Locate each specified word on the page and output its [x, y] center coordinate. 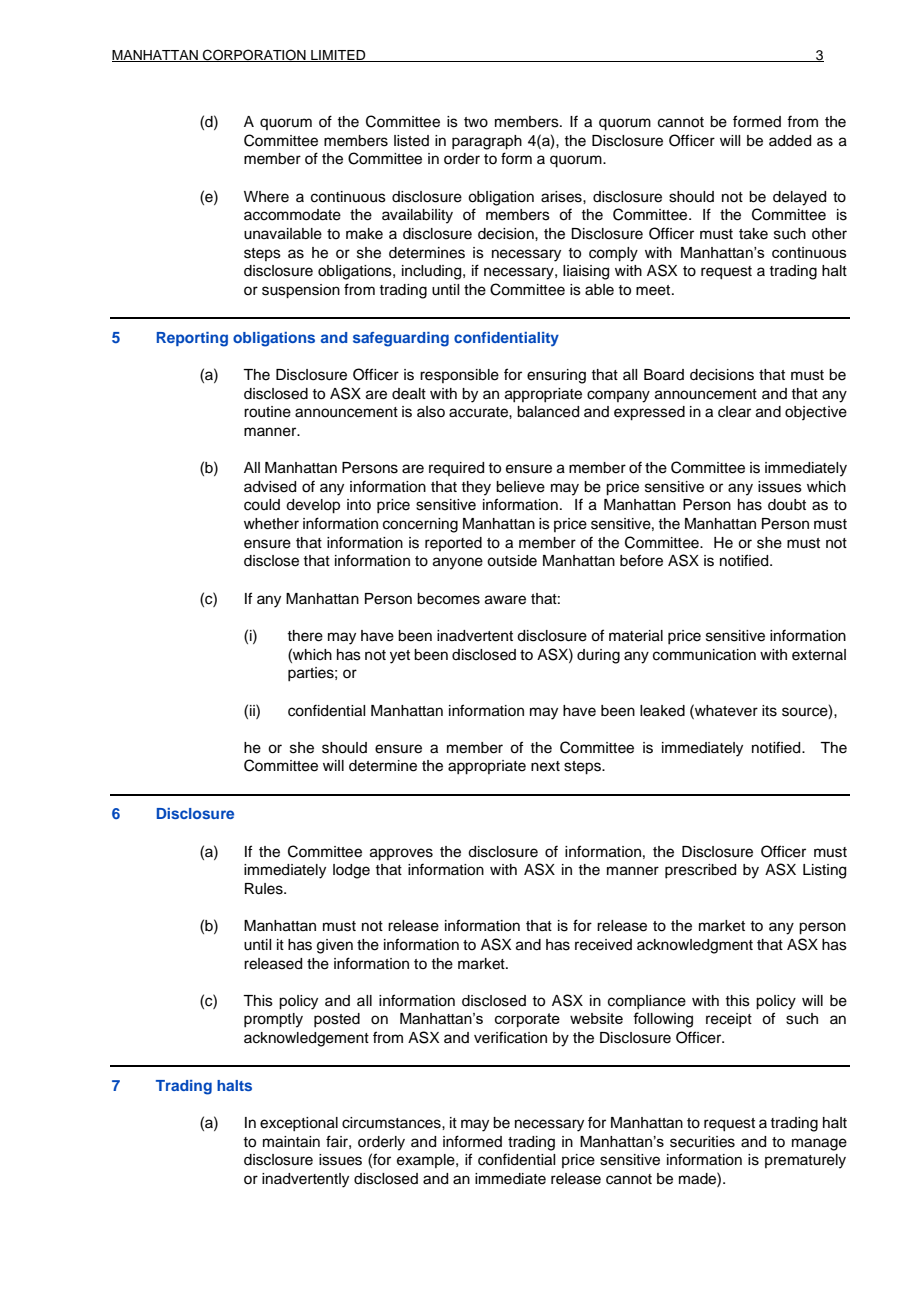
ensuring [556, 376]
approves [401, 854]
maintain [291, 1142]
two [476, 122]
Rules [265, 889]
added [790, 141]
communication [704, 655]
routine [267, 412]
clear [734, 412]
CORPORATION [254, 55]
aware [505, 600]
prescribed [700, 871]
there [305, 636]
